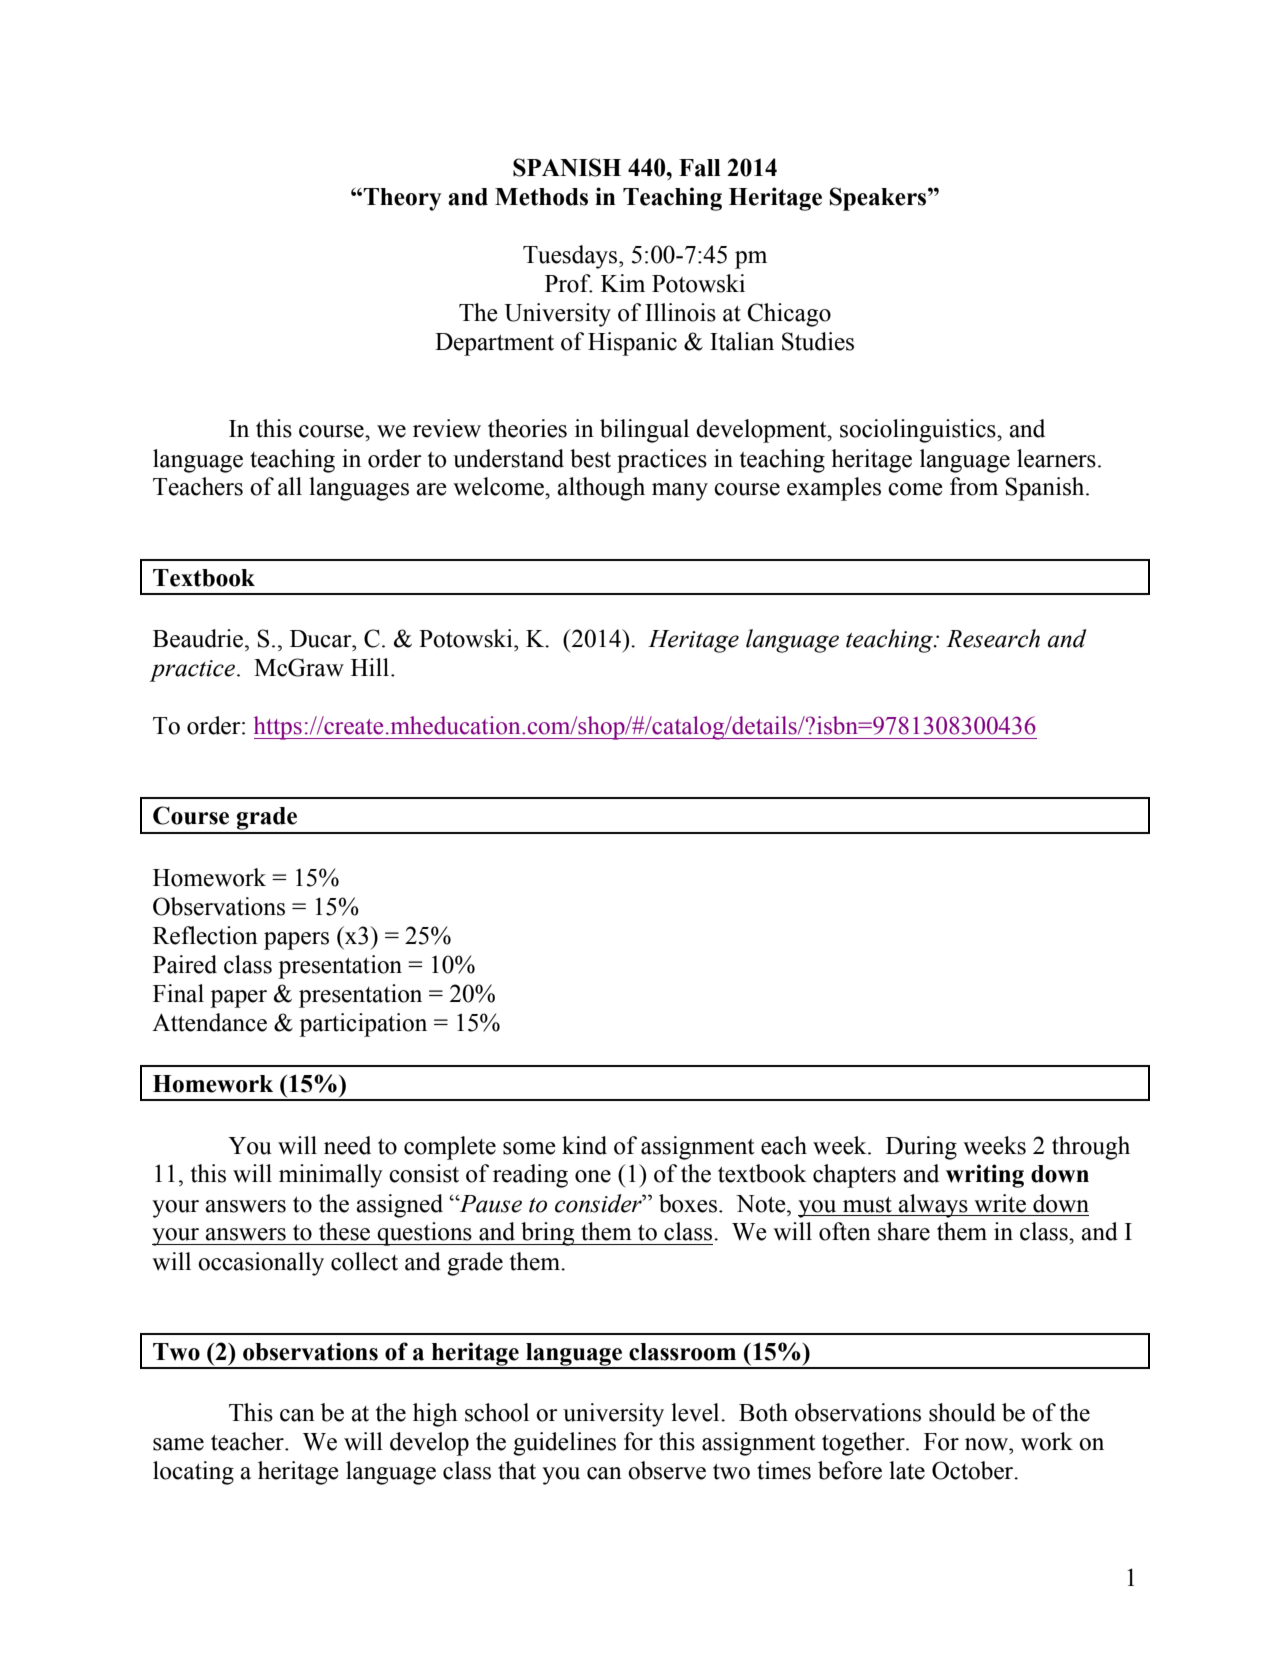  Describe the element at coordinates (879, 199) in the image. I see `Speakers` at that location.
